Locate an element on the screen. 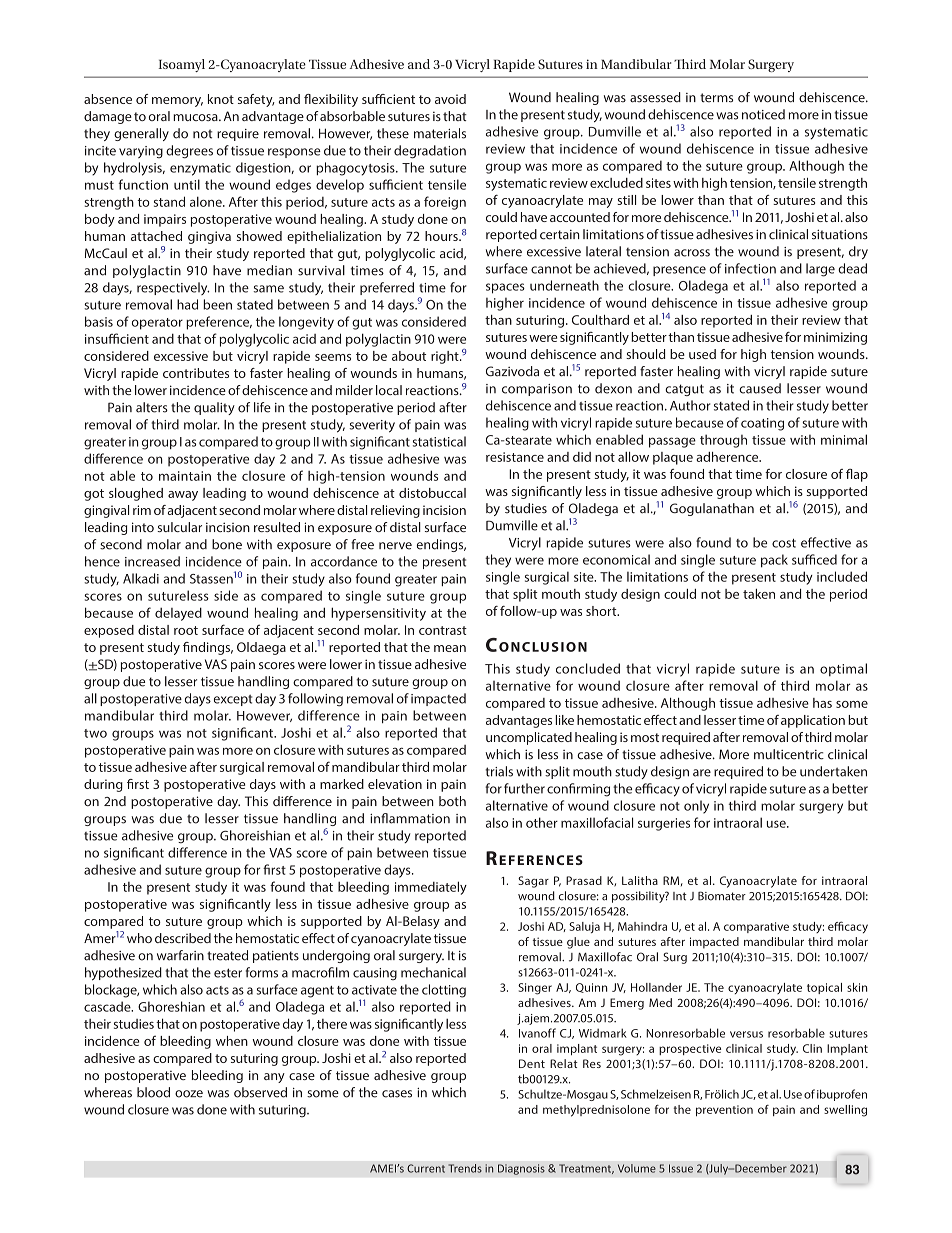  degrees is located at coordinates (189, 152).
